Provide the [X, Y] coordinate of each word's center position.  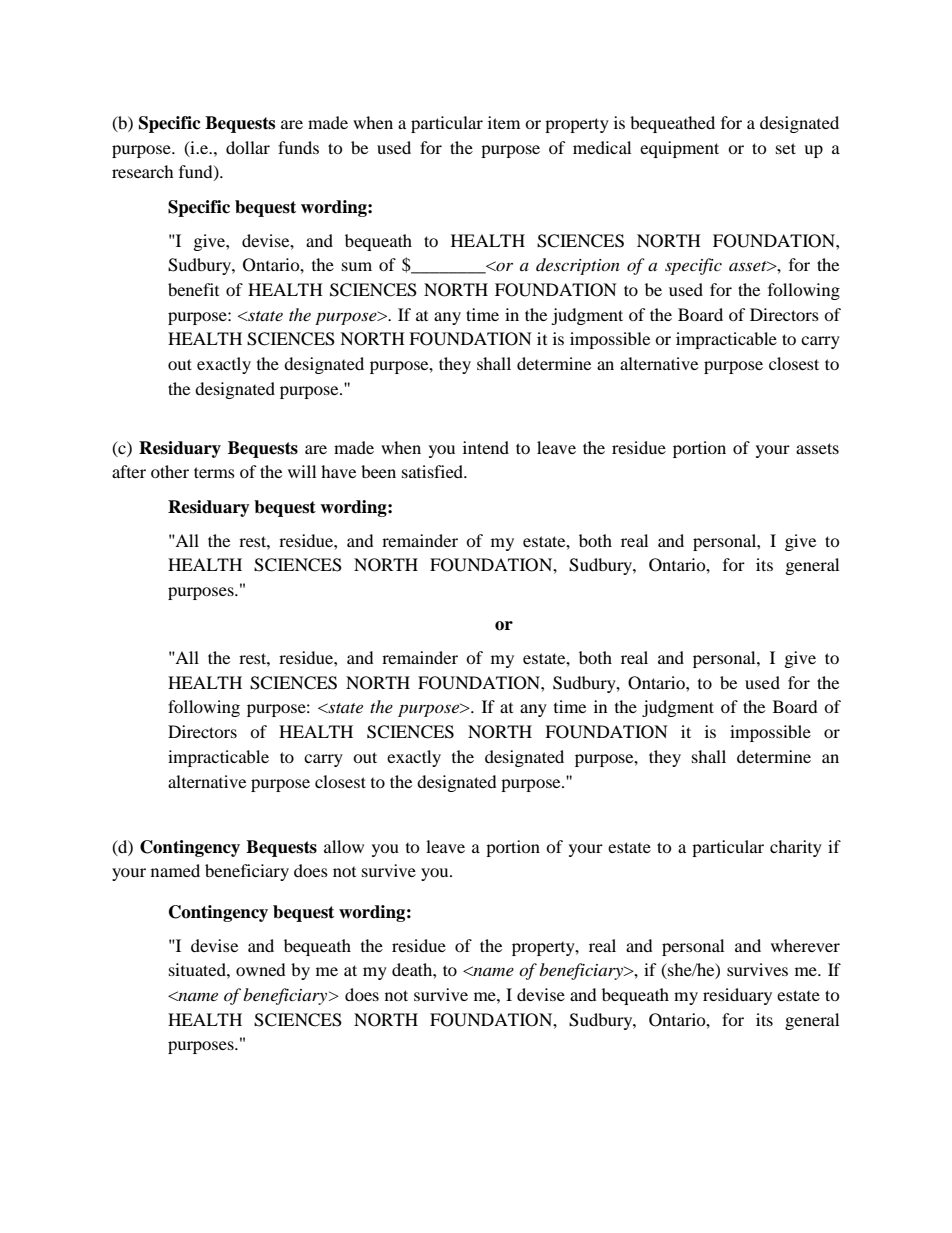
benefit [193, 289]
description [578, 266]
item [504, 122]
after [129, 471]
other [170, 471]
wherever [805, 945]
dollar [248, 147]
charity [796, 848]
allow [344, 846]
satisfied [434, 471]
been [378, 471]
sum [357, 266]
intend [486, 447]
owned [261, 969]
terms [214, 472]
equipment [679, 149]
